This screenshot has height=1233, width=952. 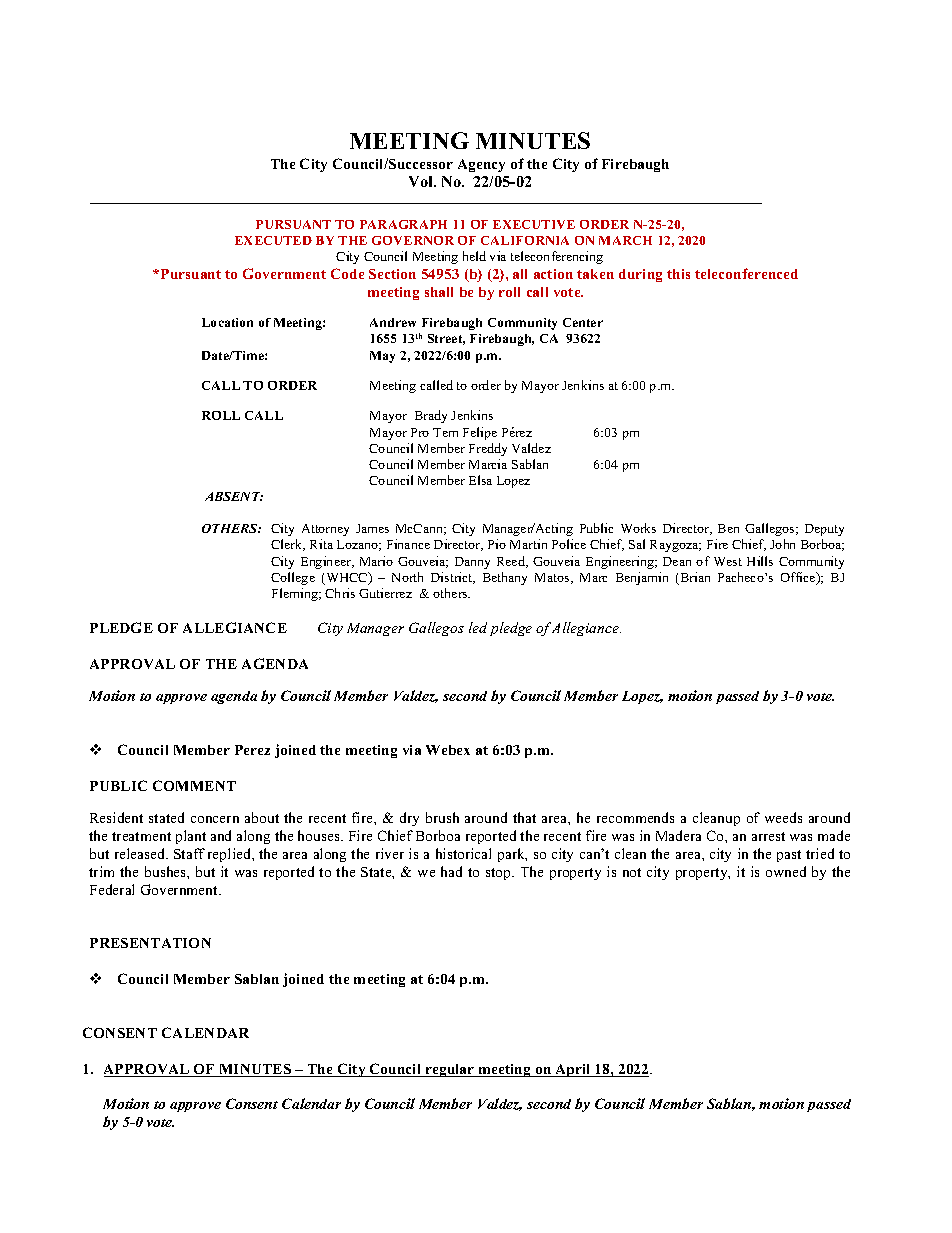 What do you see at coordinates (194, 785) in the screenshot?
I see `COMMENT` at bounding box center [194, 785].
